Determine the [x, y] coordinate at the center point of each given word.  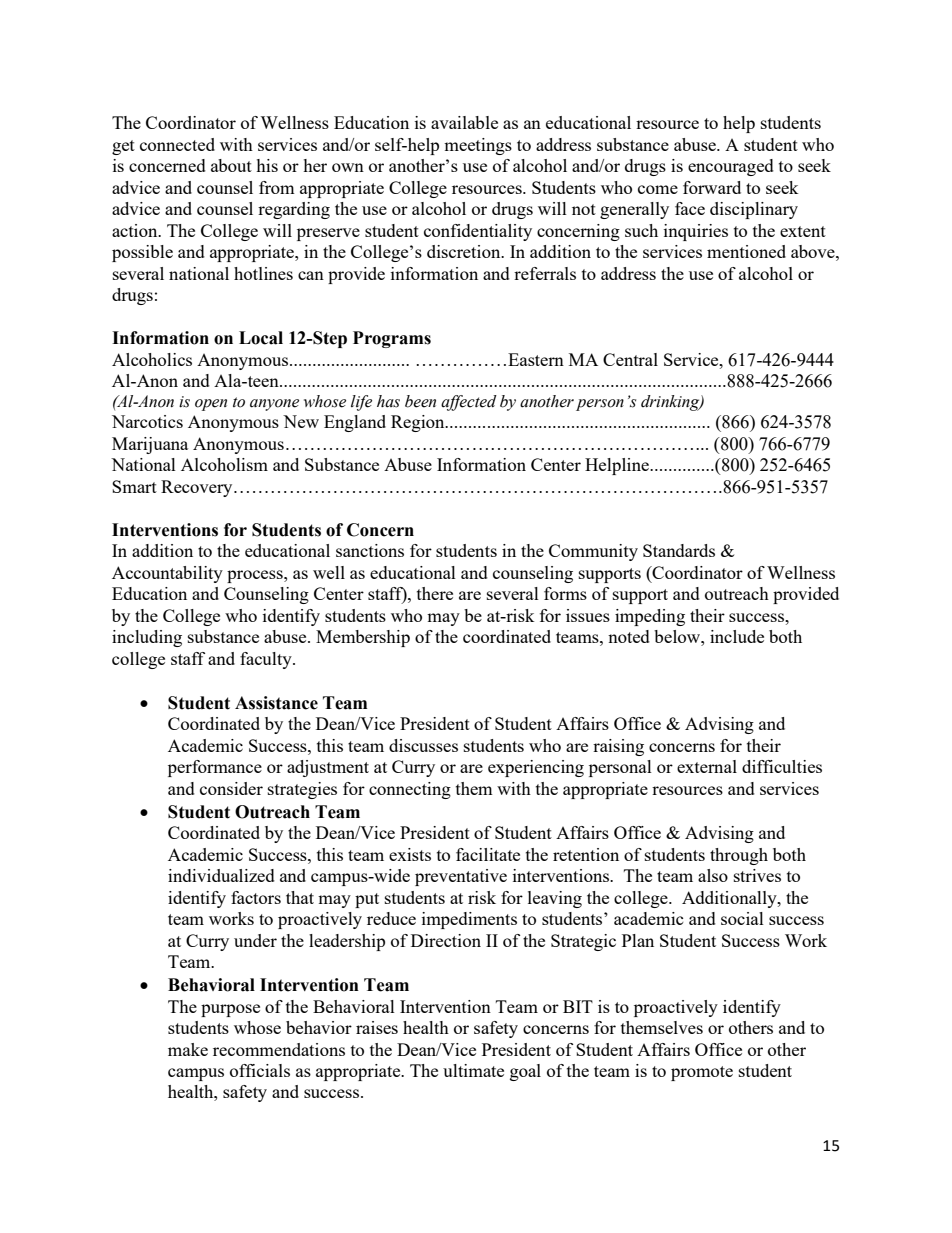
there [435, 593]
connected [177, 144]
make [188, 1049]
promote [702, 1073]
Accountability [167, 574]
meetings [478, 146]
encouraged [731, 167]
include [737, 636]
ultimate [473, 1070]
